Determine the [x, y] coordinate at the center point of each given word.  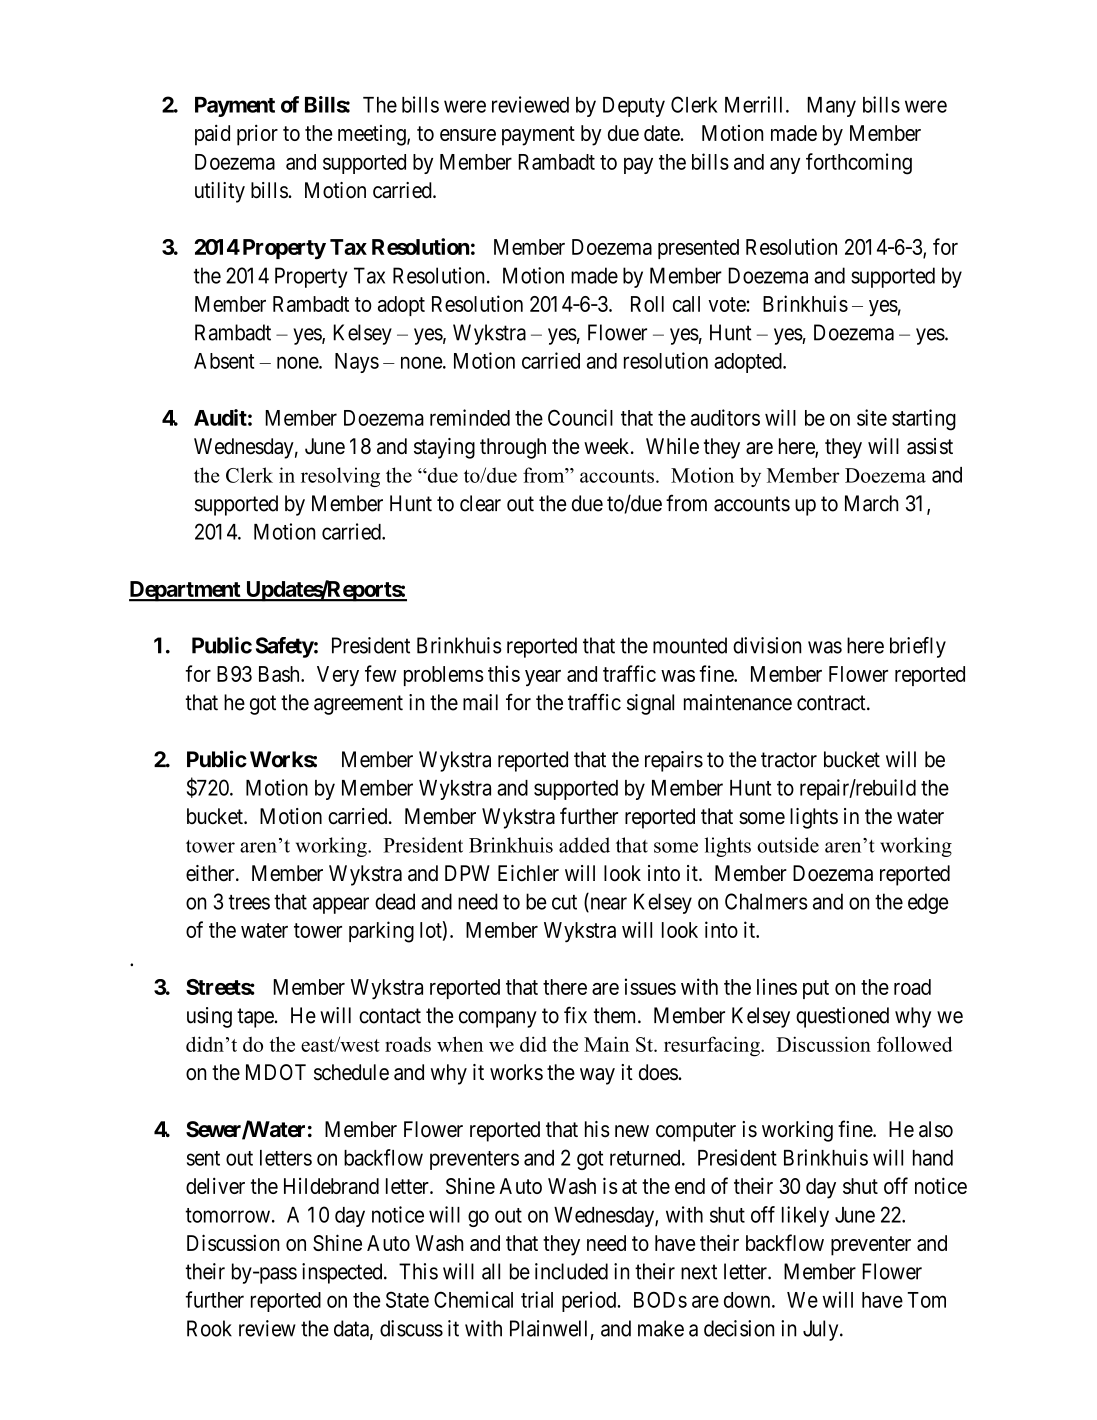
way [597, 1076]
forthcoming [859, 164]
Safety [285, 647]
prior [257, 135]
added [584, 845]
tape [255, 1018]
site [872, 417]
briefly [918, 647]
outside [788, 845]
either [211, 873]
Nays [357, 363]
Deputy [634, 107]
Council [580, 417]
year [543, 678]
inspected [343, 1273]
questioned [842, 1017]
